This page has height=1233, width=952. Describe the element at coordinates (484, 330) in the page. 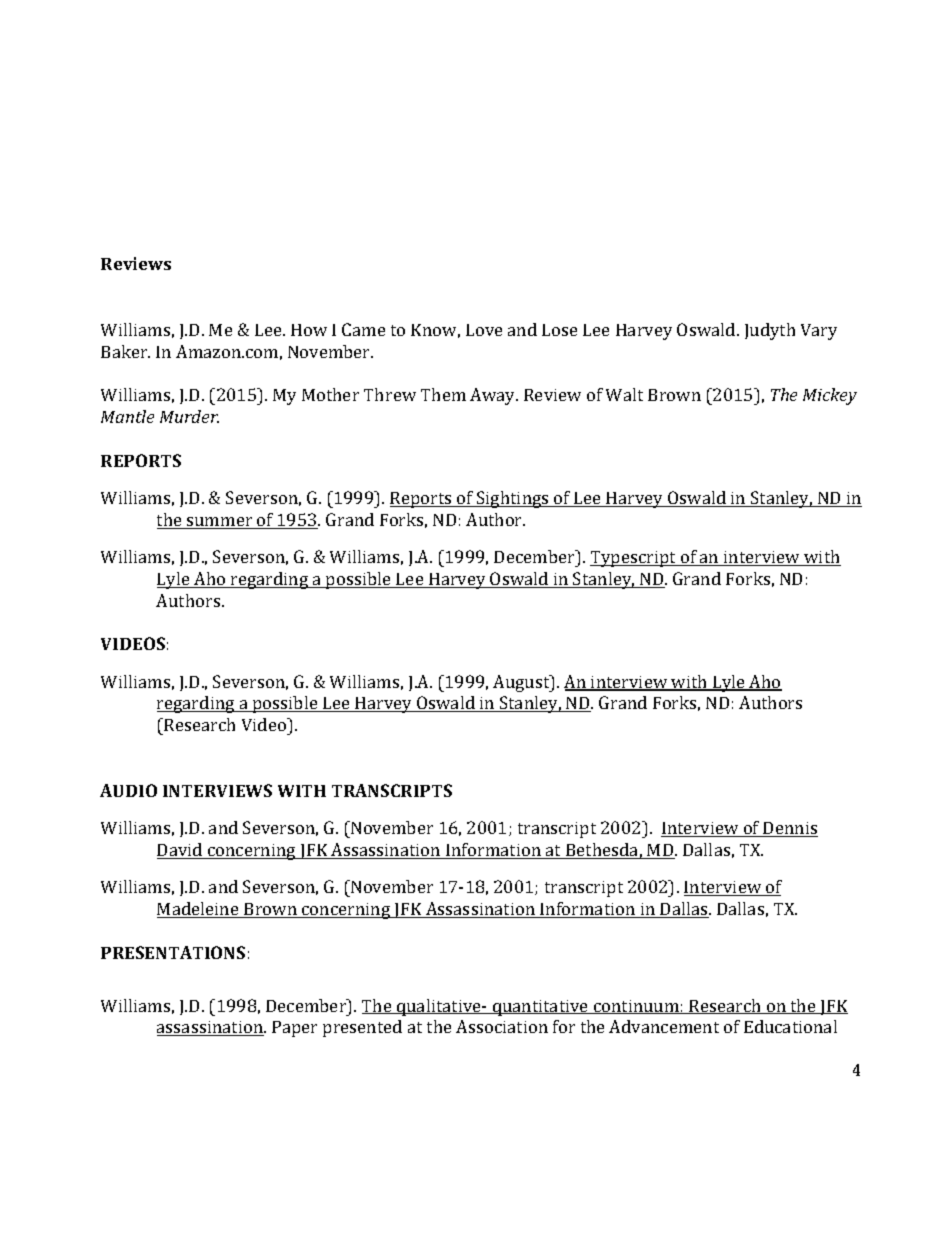

I see `Love` at that location.
